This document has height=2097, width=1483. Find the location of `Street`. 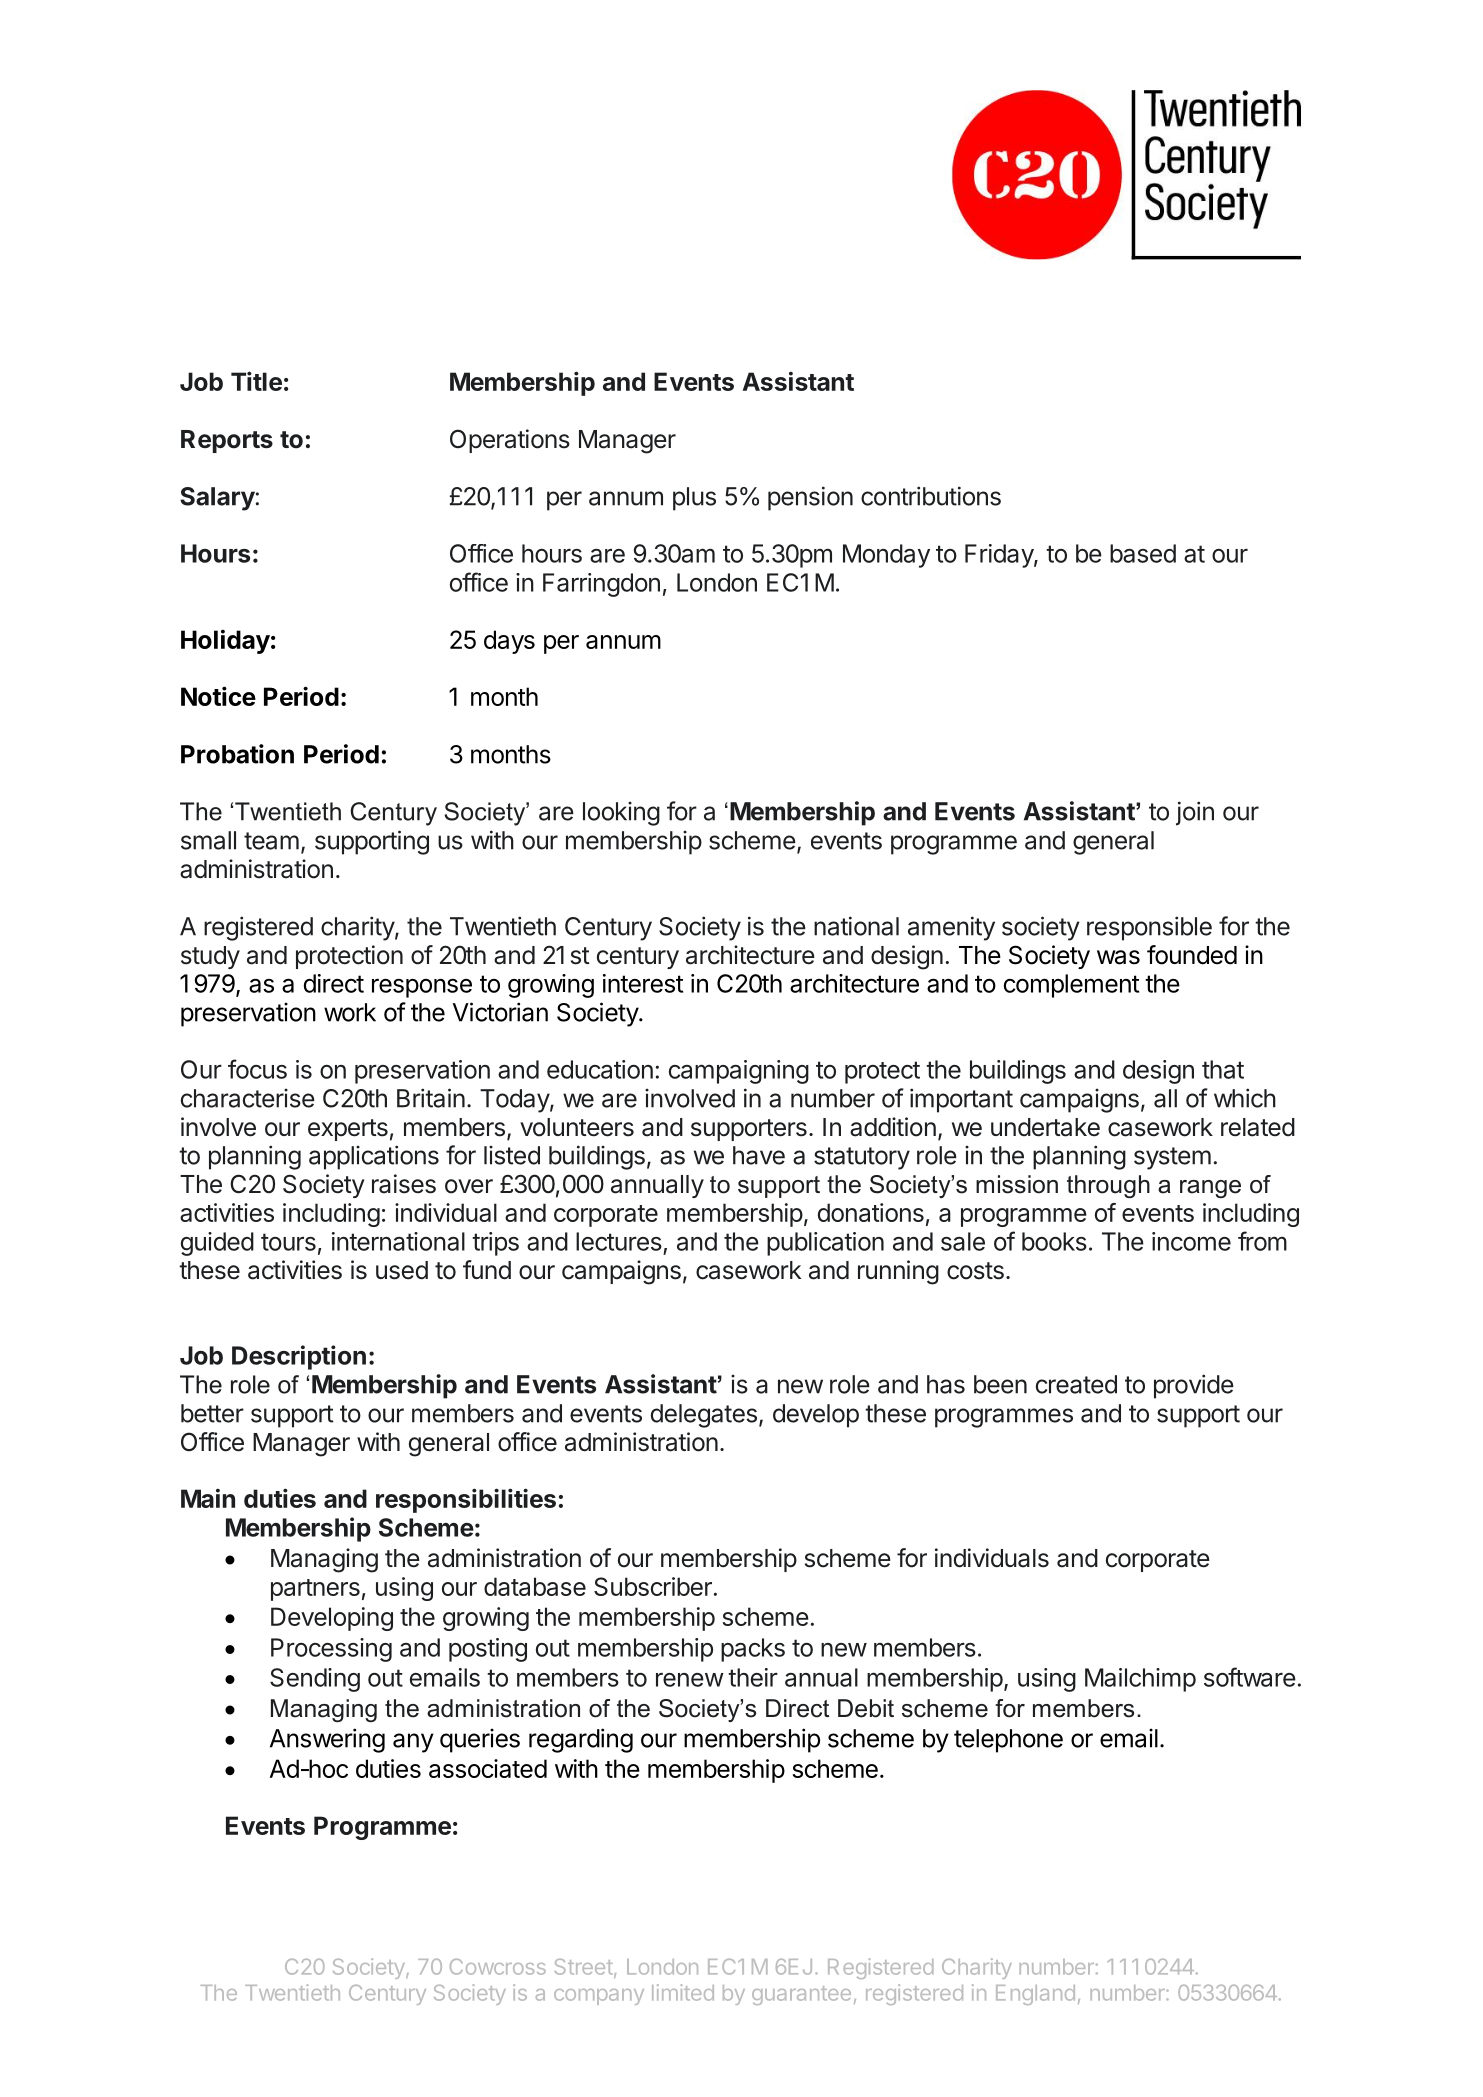

Street is located at coordinates (584, 1967).
